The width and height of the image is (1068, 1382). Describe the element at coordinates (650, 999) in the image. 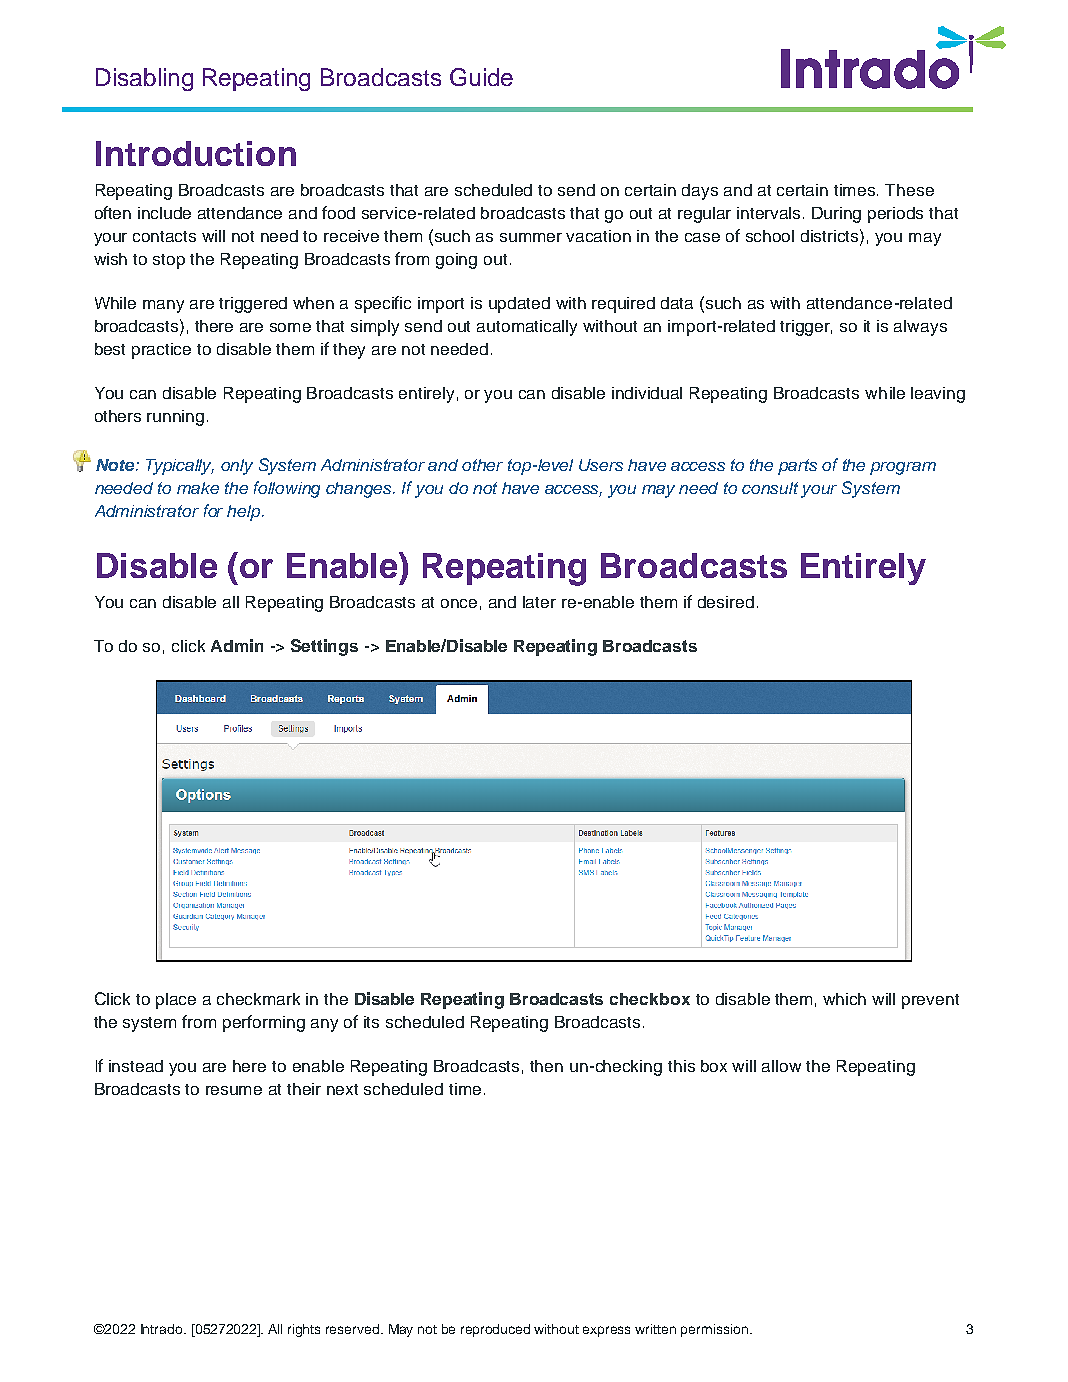

I see `checkbox` at that location.
